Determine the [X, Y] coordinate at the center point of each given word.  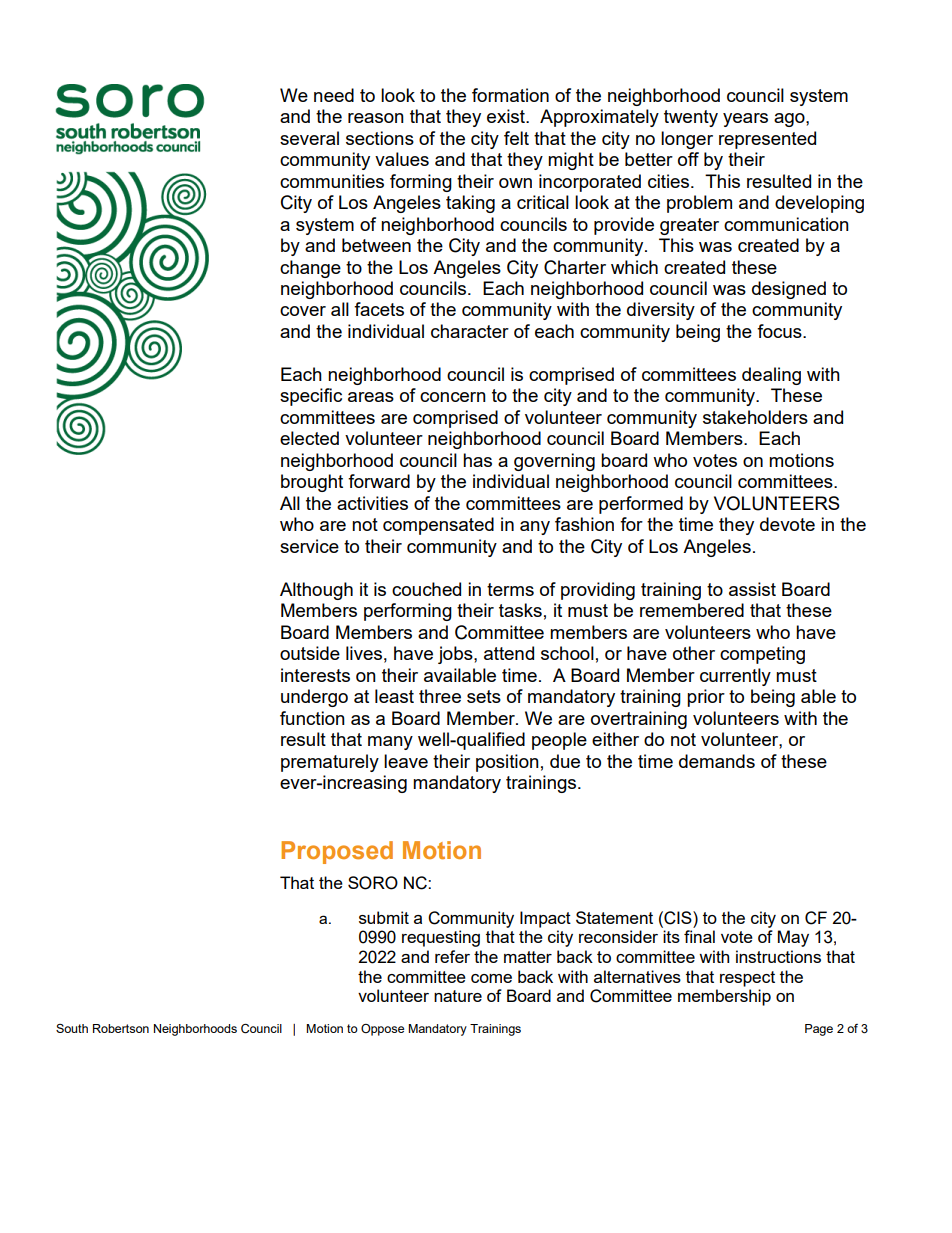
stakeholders [755, 417]
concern [453, 397]
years [745, 120]
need [334, 95]
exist [507, 116]
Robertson [121, 1028]
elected [309, 438]
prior [706, 698]
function [312, 718]
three [440, 696]
